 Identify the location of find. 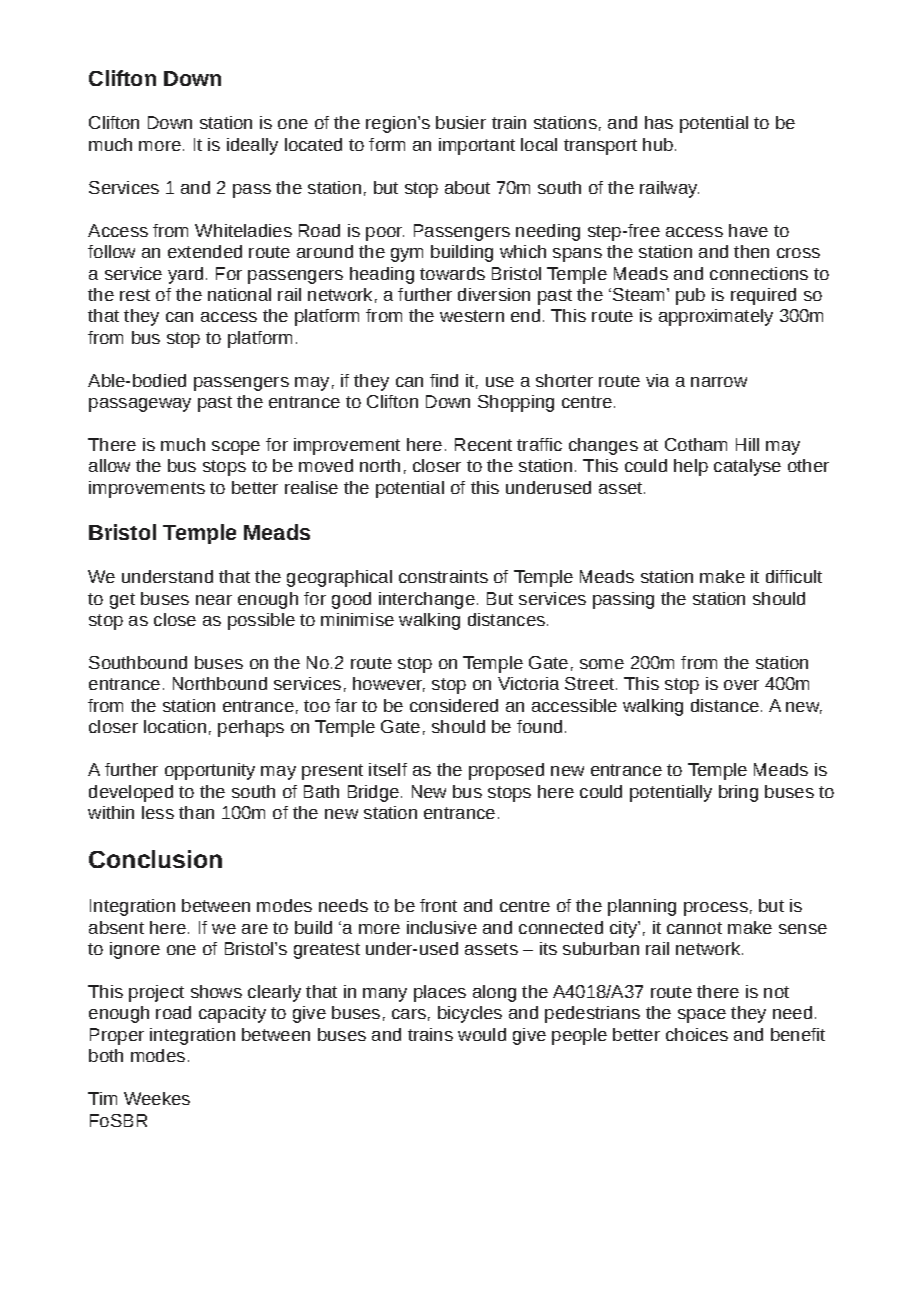
(444, 380).
